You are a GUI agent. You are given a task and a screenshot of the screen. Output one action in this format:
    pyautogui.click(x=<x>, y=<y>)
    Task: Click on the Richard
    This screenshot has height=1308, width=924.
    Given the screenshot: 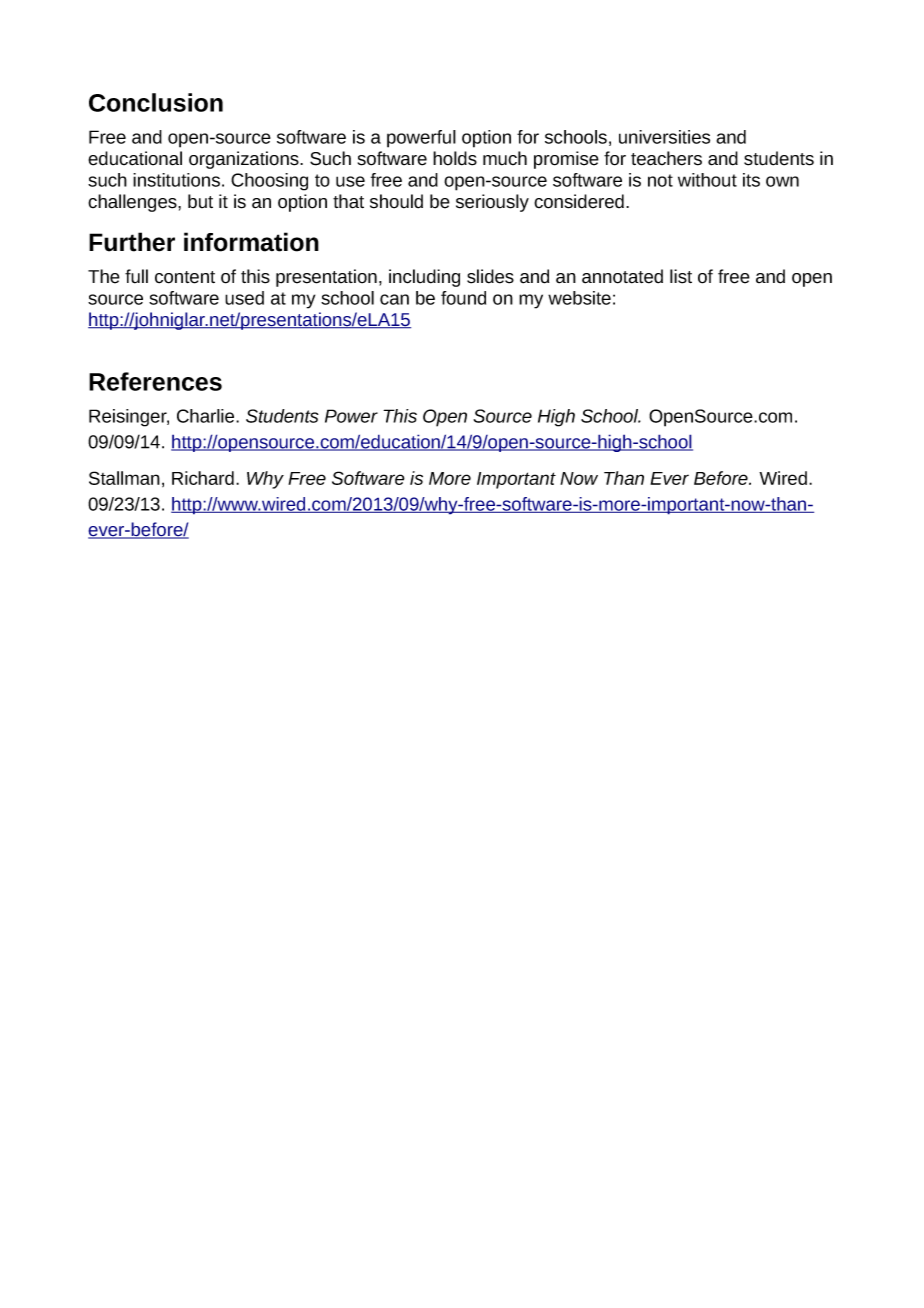 What is the action you would take?
    pyautogui.click(x=203, y=478)
